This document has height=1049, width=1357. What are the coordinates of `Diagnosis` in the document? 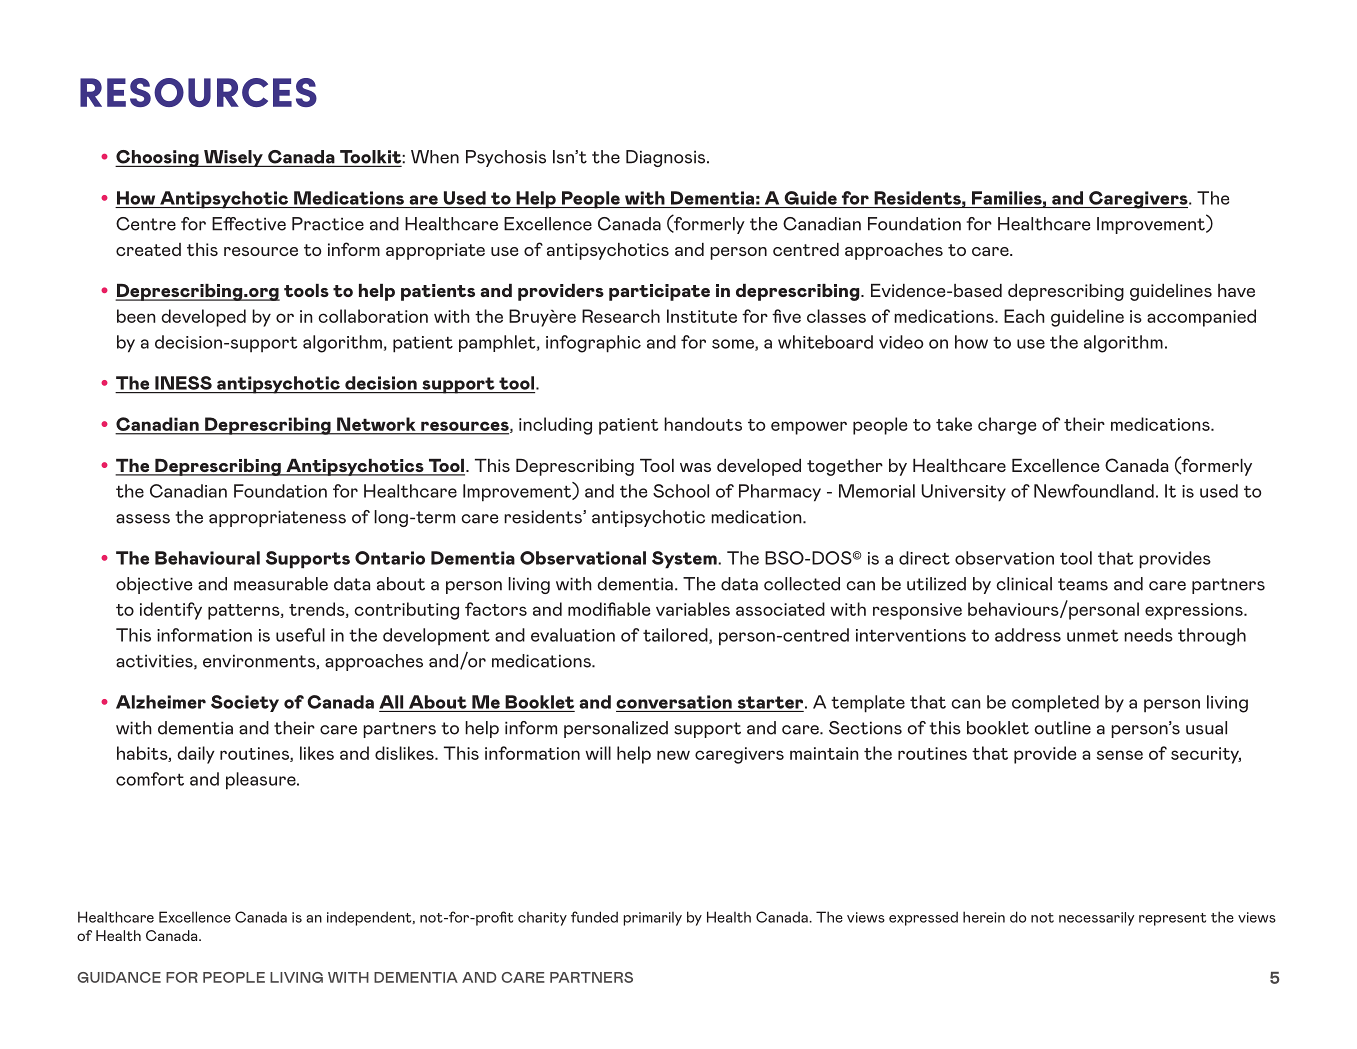 It's located at (667, 158).
